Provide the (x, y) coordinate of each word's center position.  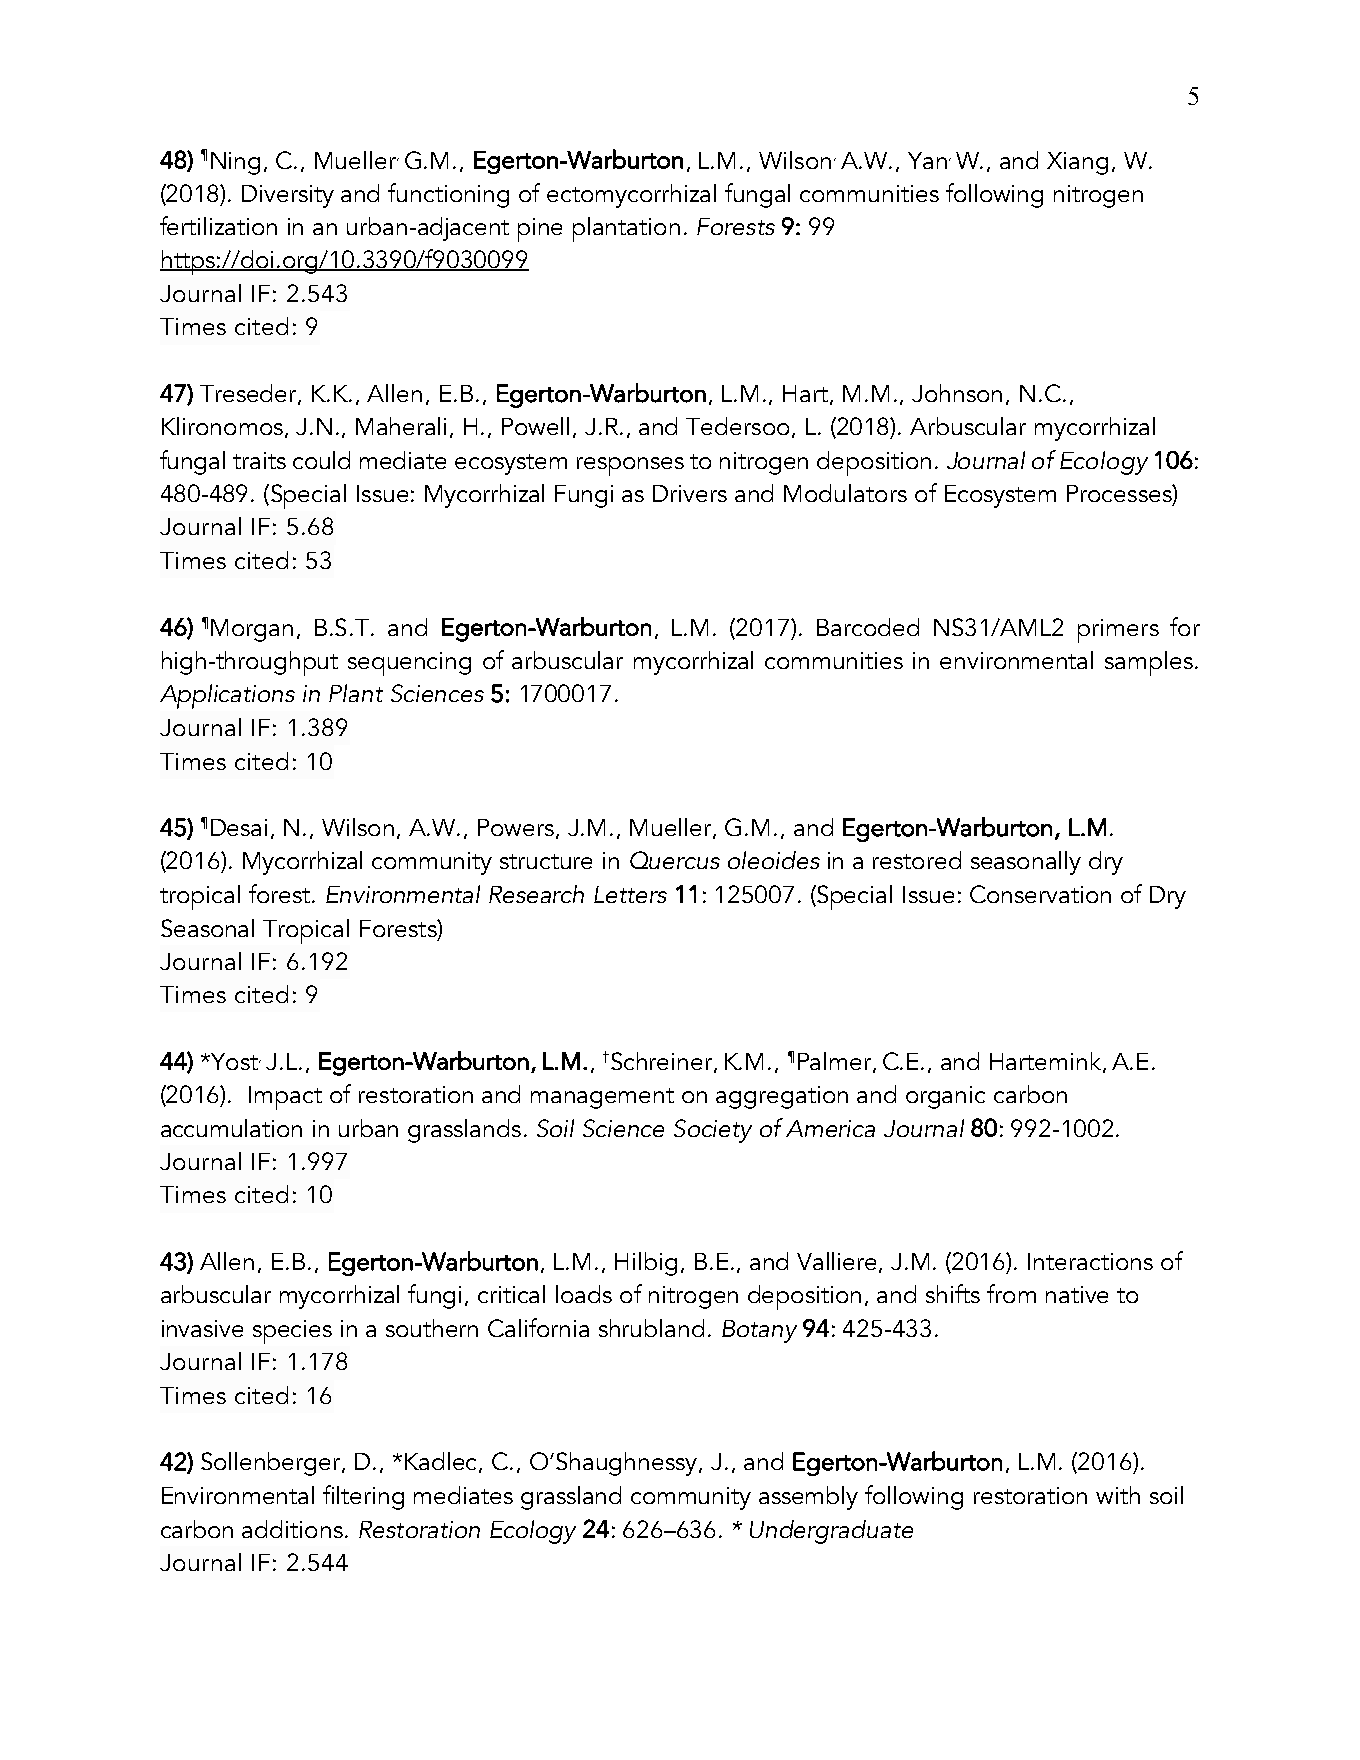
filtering (363, 1497)
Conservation (1040, 894)
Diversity (288, 196)
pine (540, 230)
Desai (239, 827)
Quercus (675, 860)
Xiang (1077, 163)
